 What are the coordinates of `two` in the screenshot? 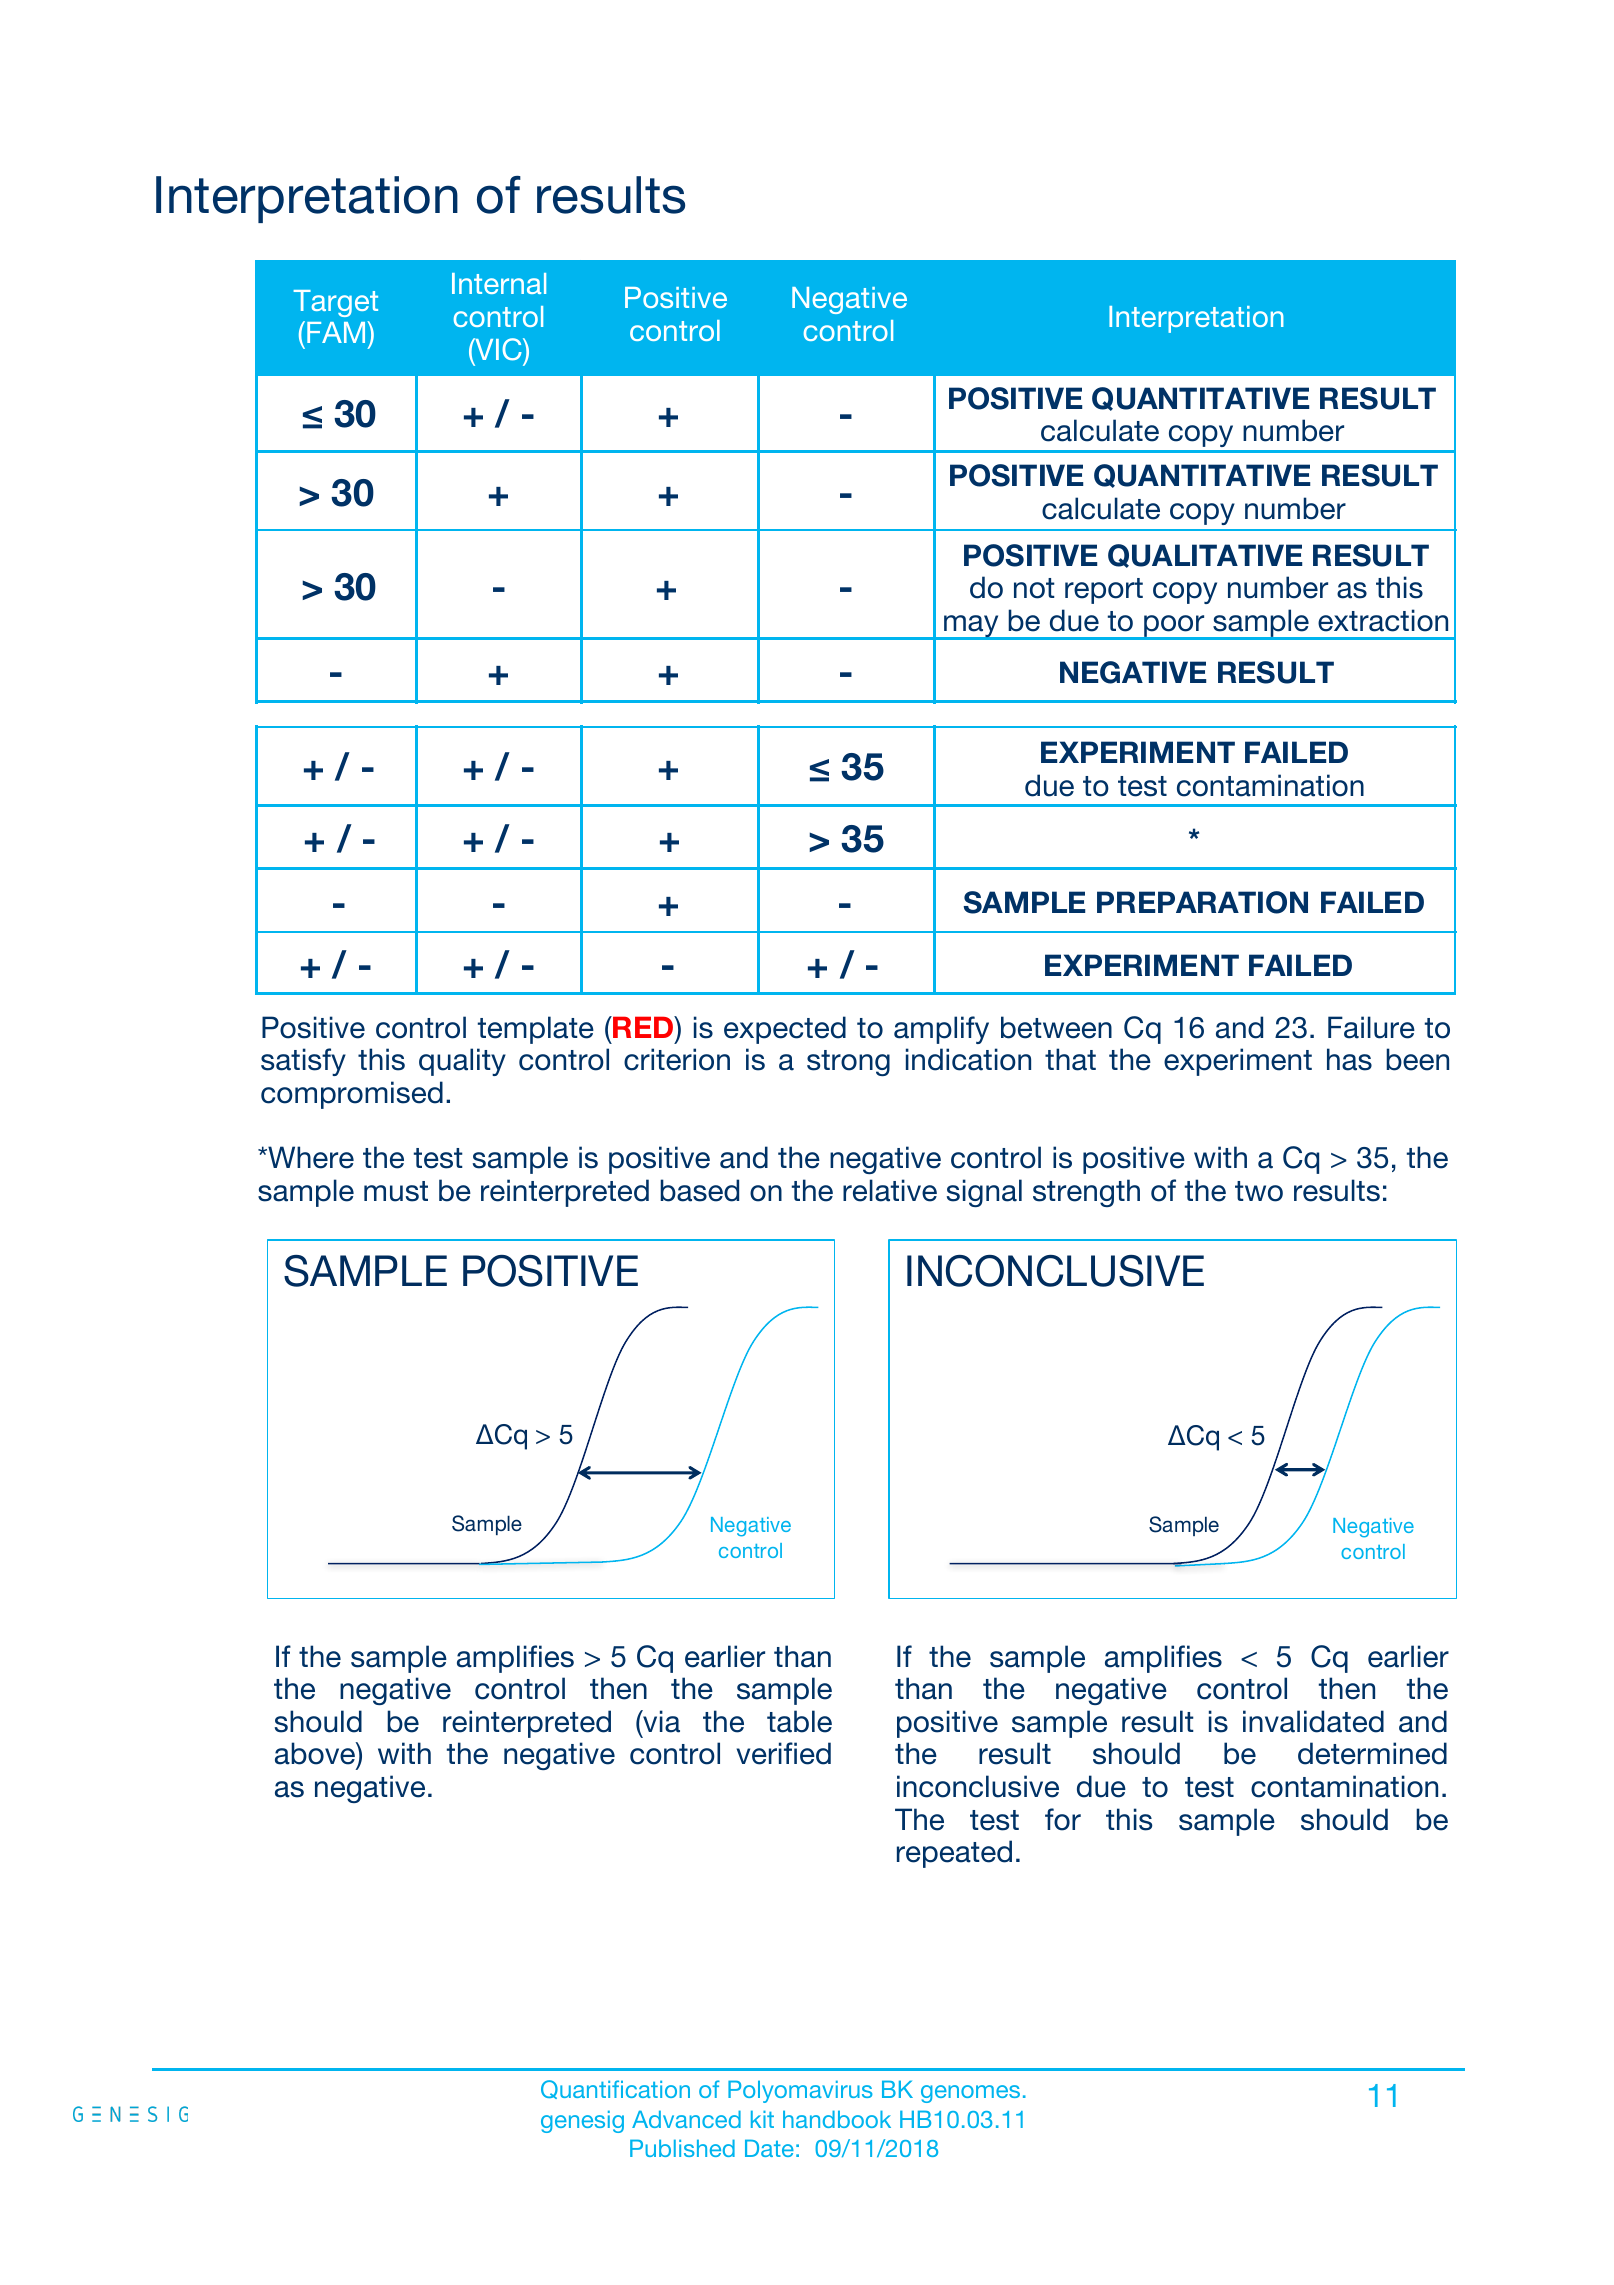 It's located at (1259, 1191).
